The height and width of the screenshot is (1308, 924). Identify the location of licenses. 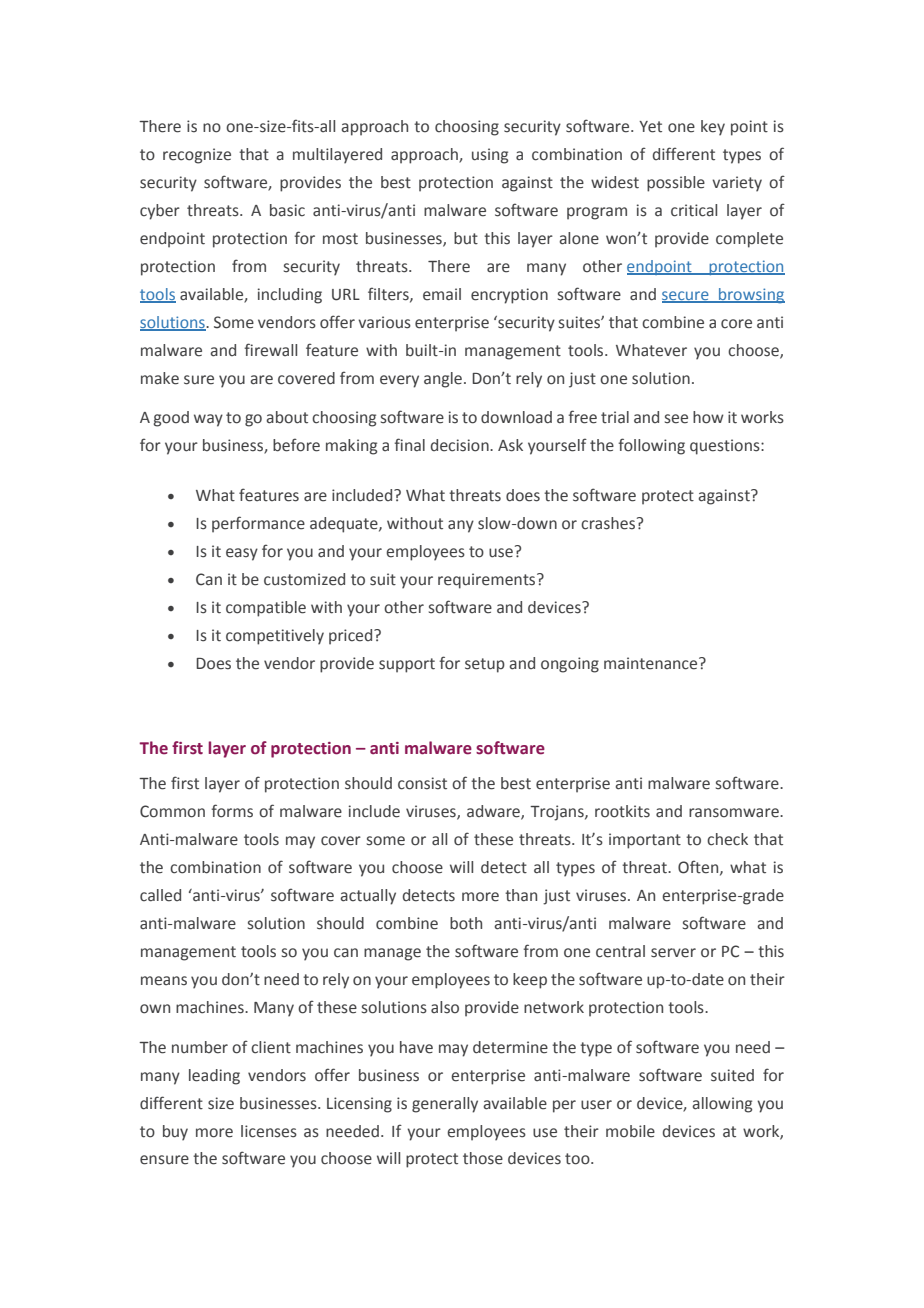
(269, 1131).
